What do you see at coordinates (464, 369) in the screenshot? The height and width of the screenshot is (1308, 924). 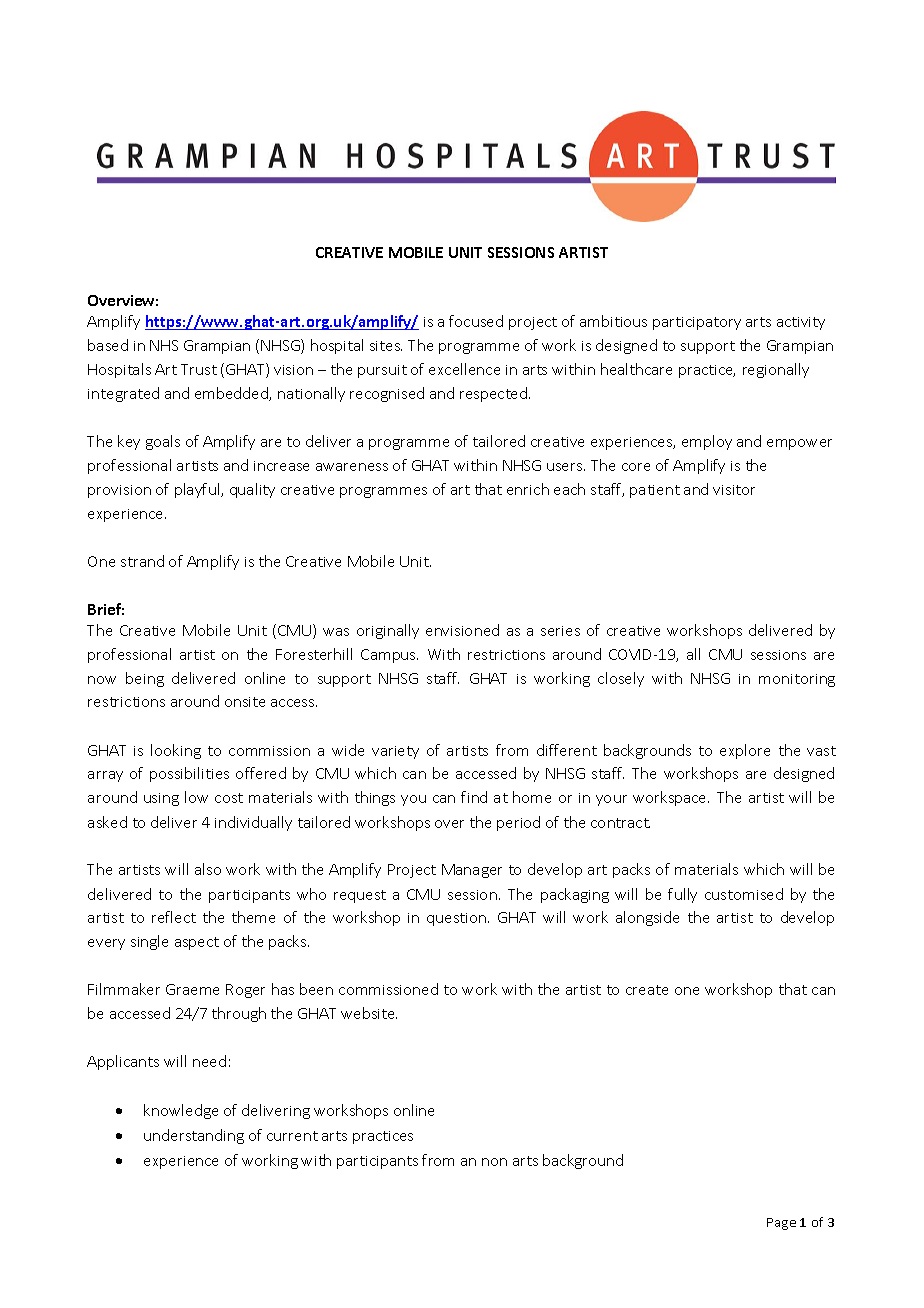 I see `excellence` at bounding box center [464, 369].
